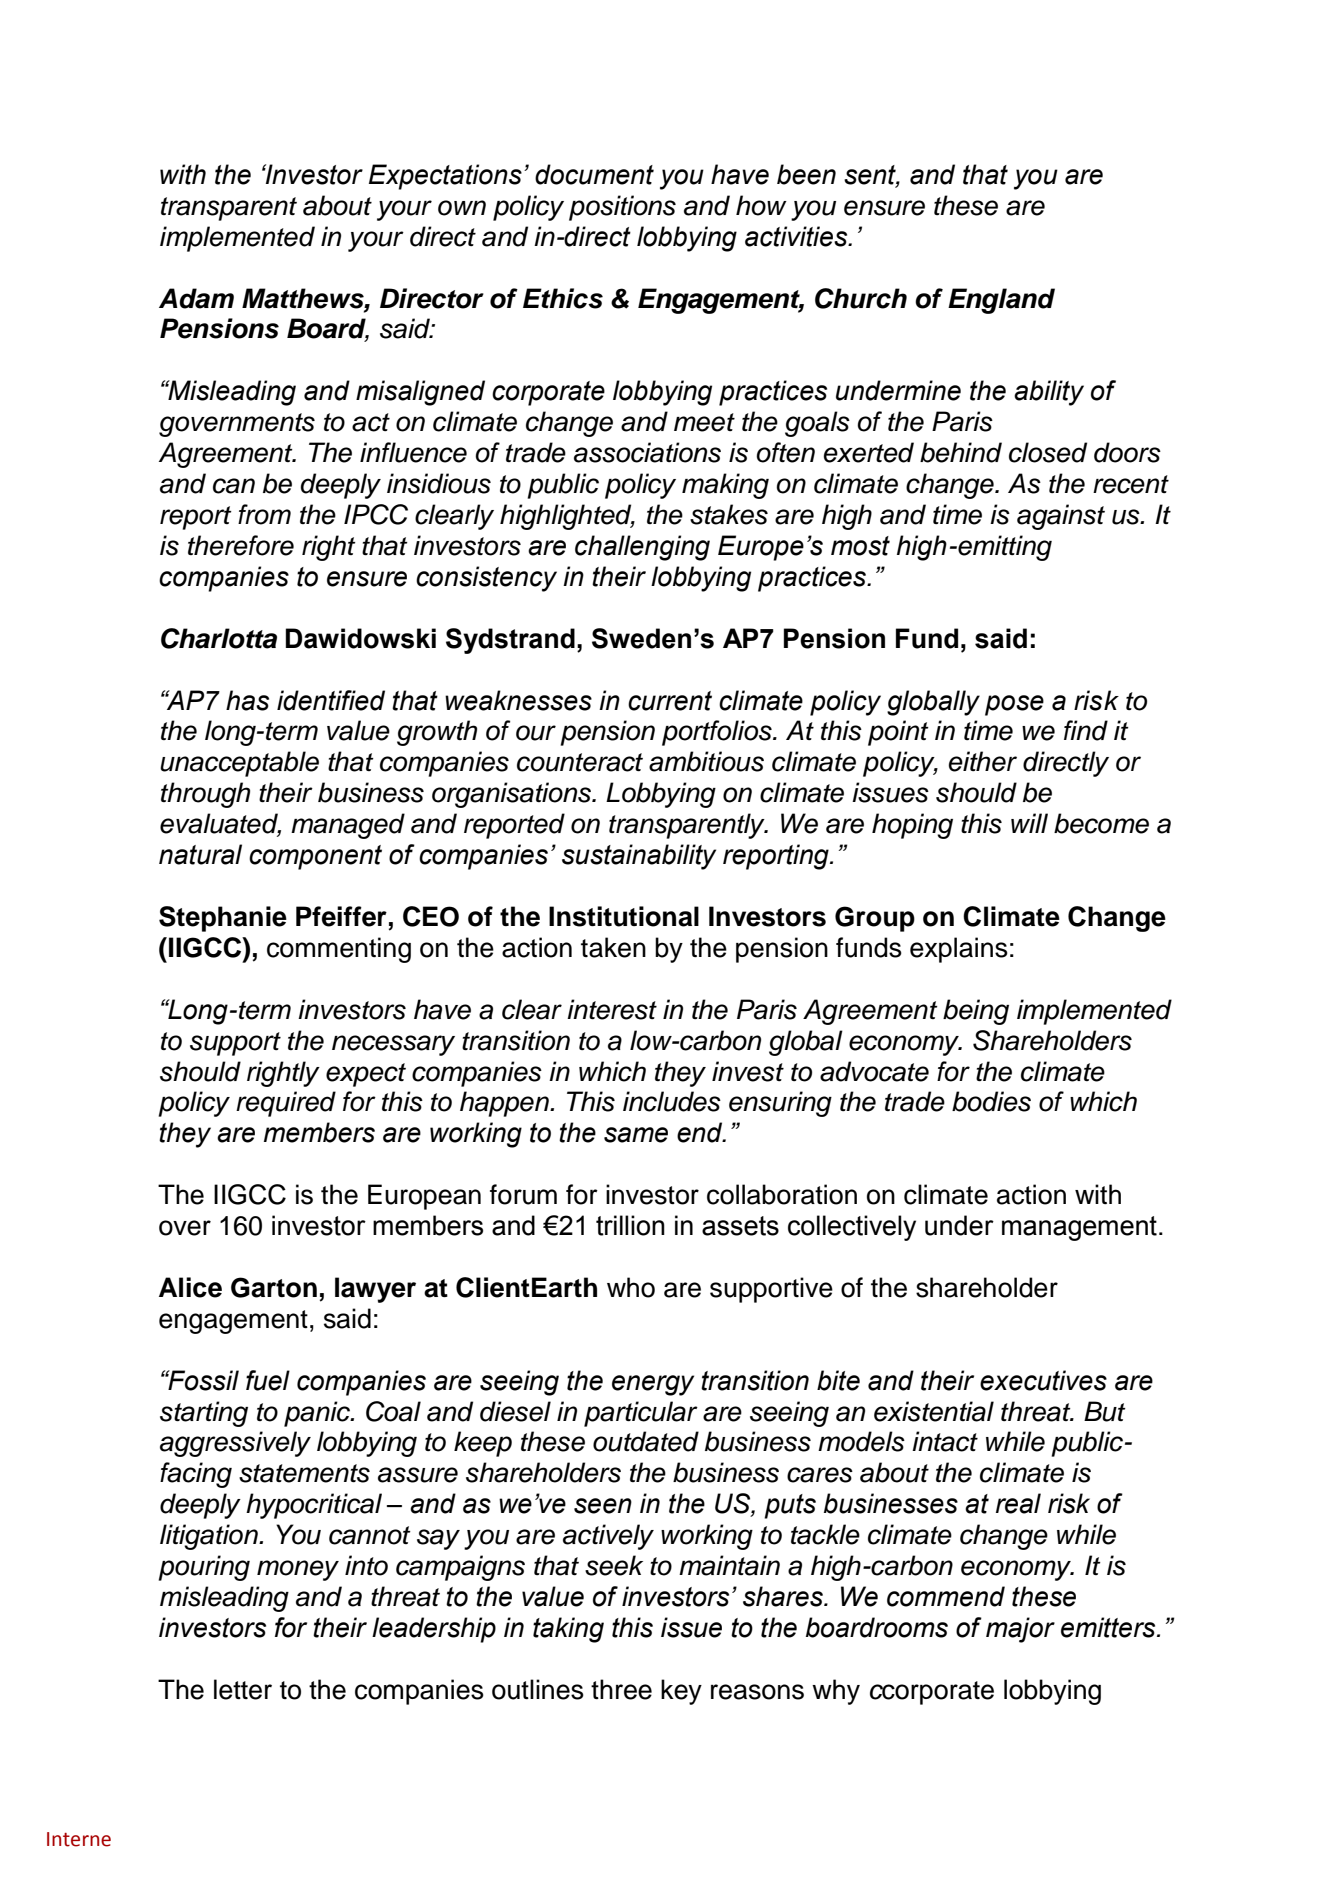 This screenshot has width=1333, height=1886. I want to click on England, so click(1001, 301).
